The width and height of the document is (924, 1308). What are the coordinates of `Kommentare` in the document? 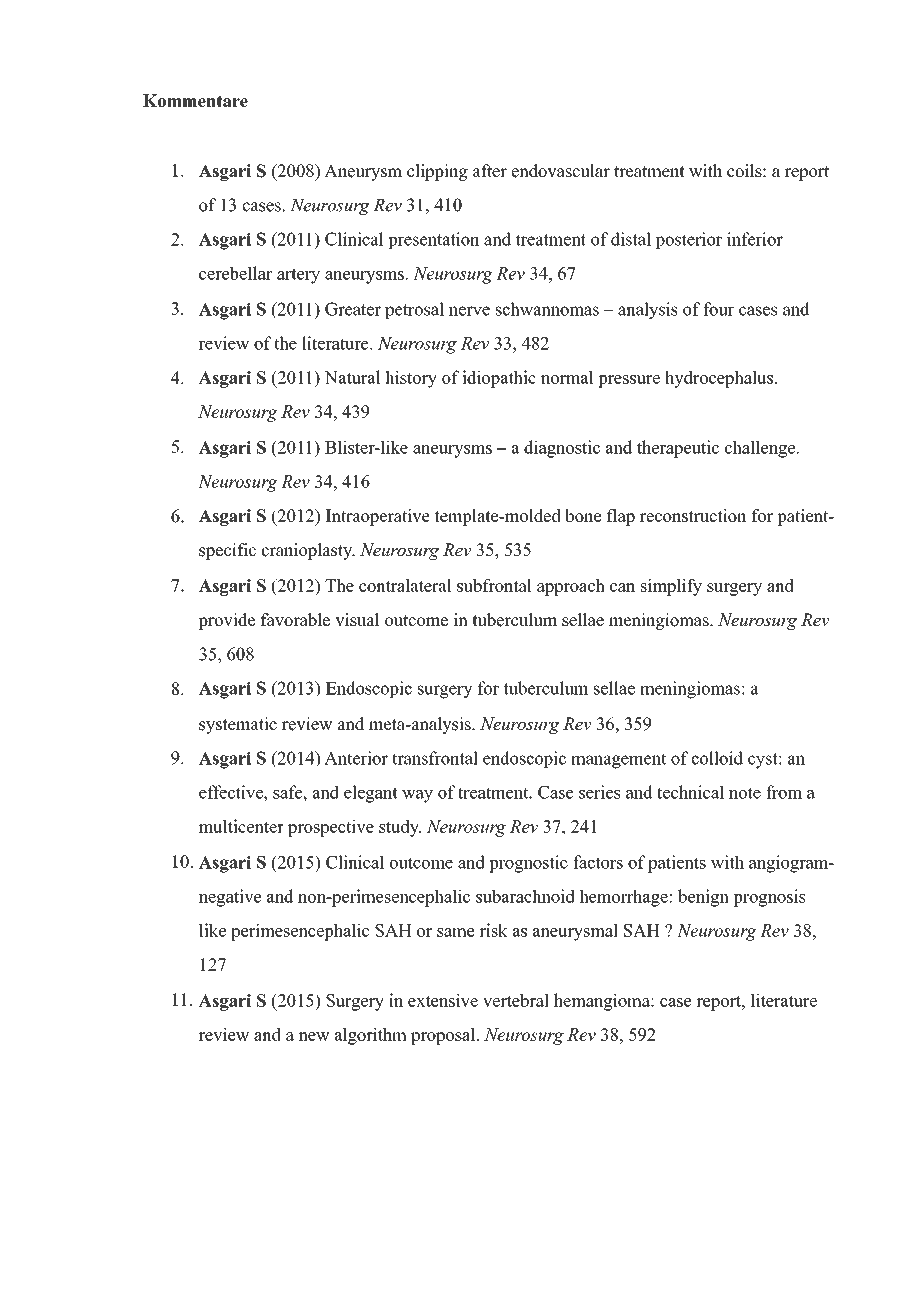 It's located at (195, 101).
